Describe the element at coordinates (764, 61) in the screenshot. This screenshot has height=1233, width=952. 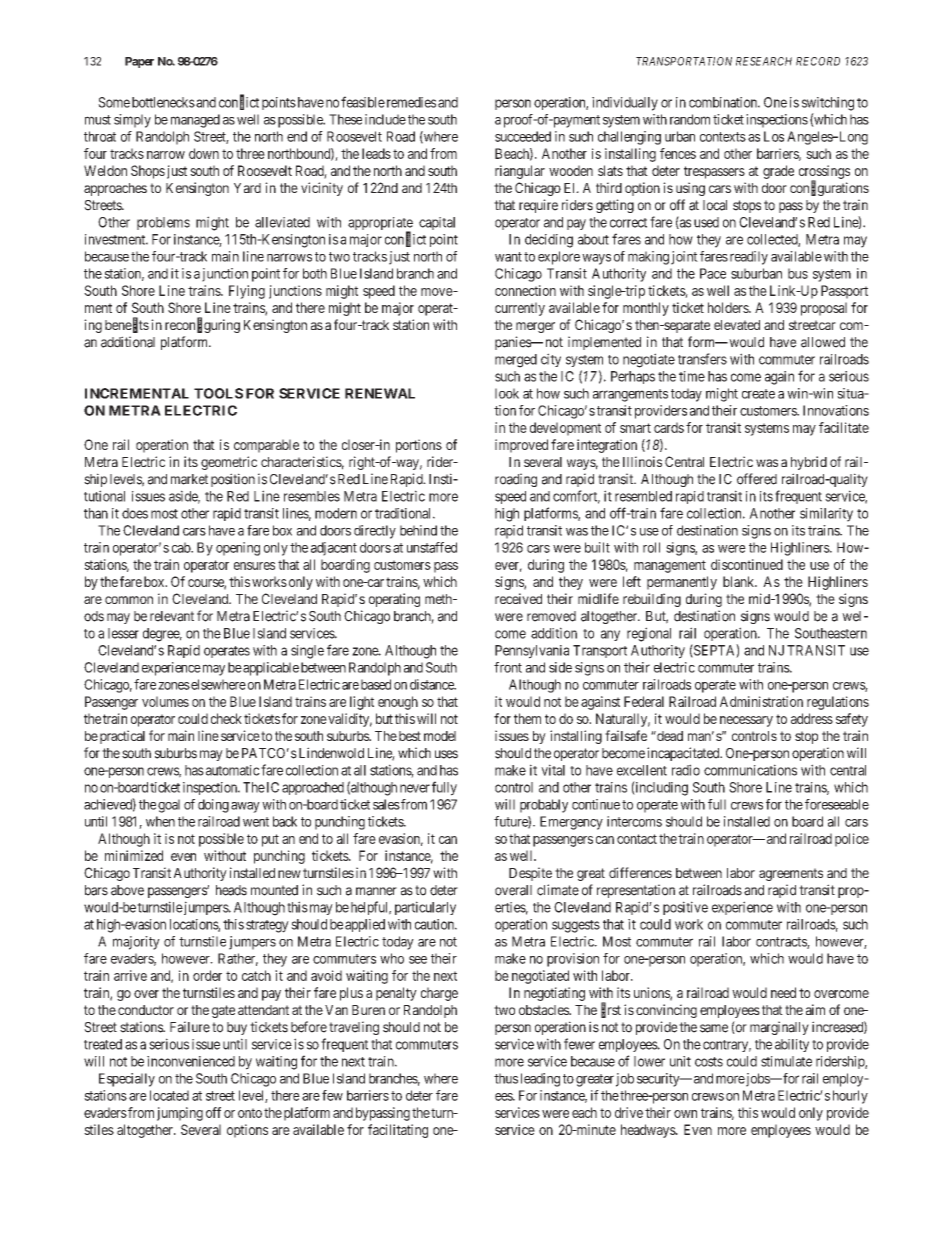
I see `RESEARCH` at that location.
